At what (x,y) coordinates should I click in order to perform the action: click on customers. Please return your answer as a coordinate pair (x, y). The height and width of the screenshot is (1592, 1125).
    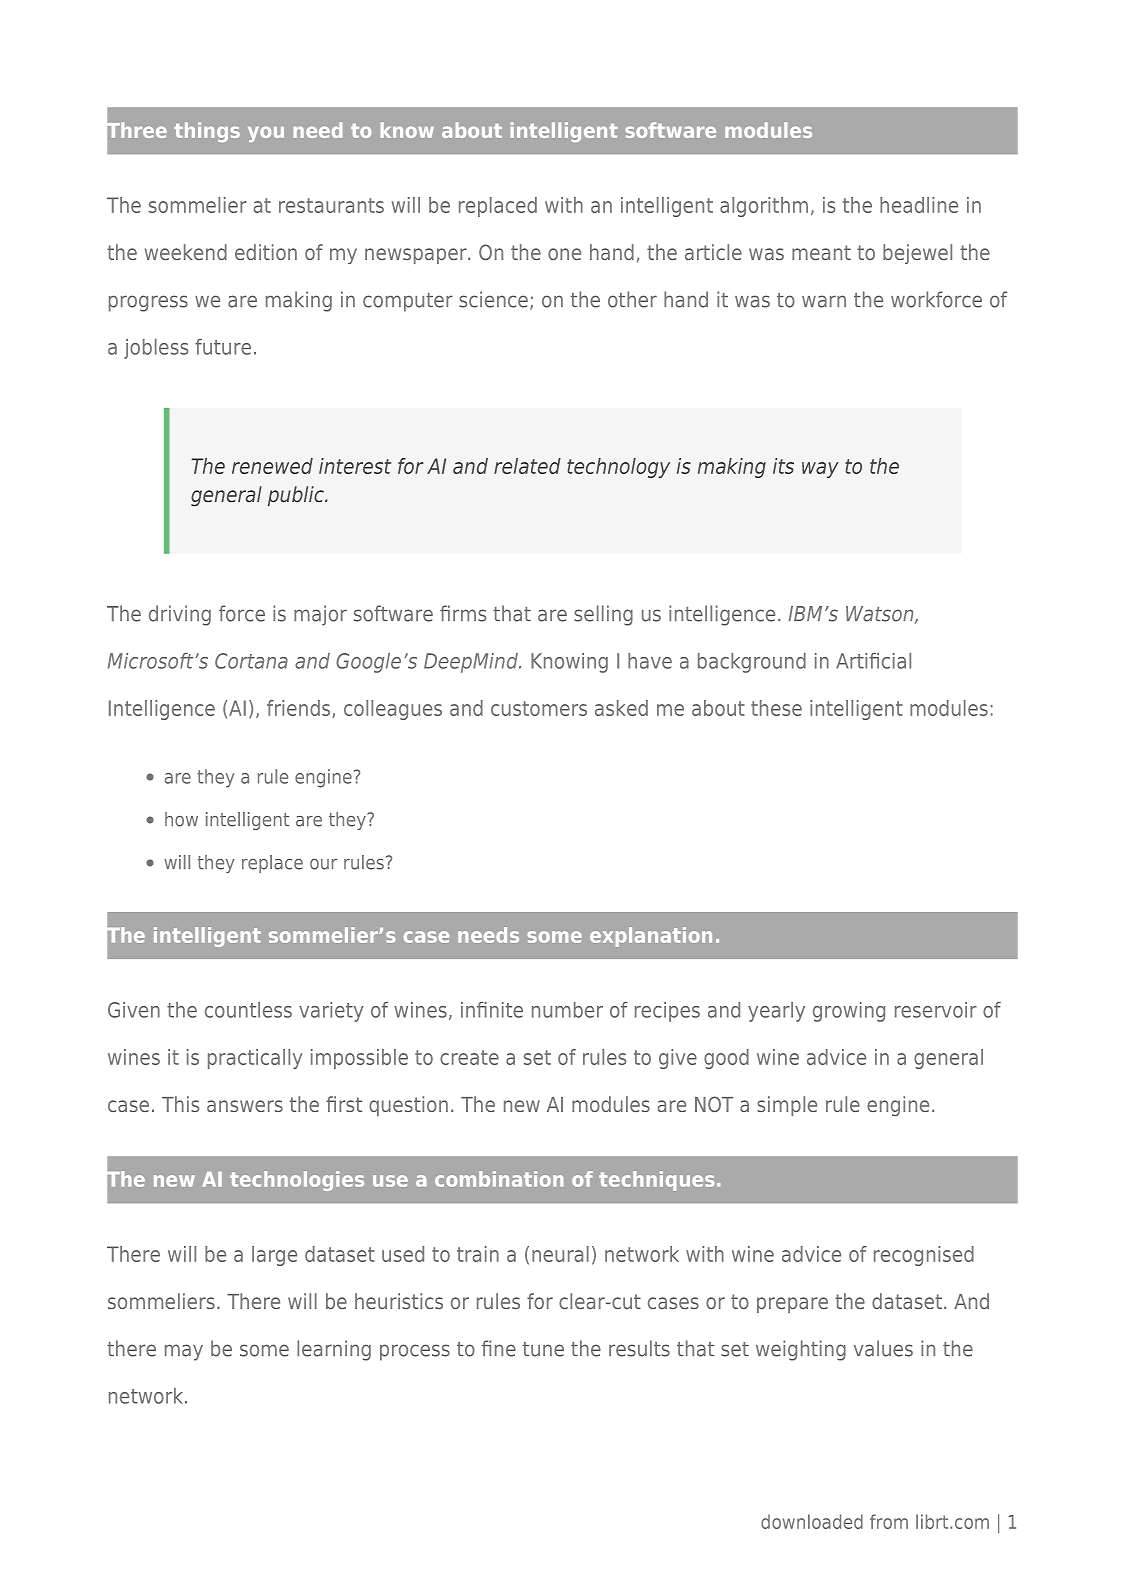
    Looking at the image, I should click on (539, 708).
